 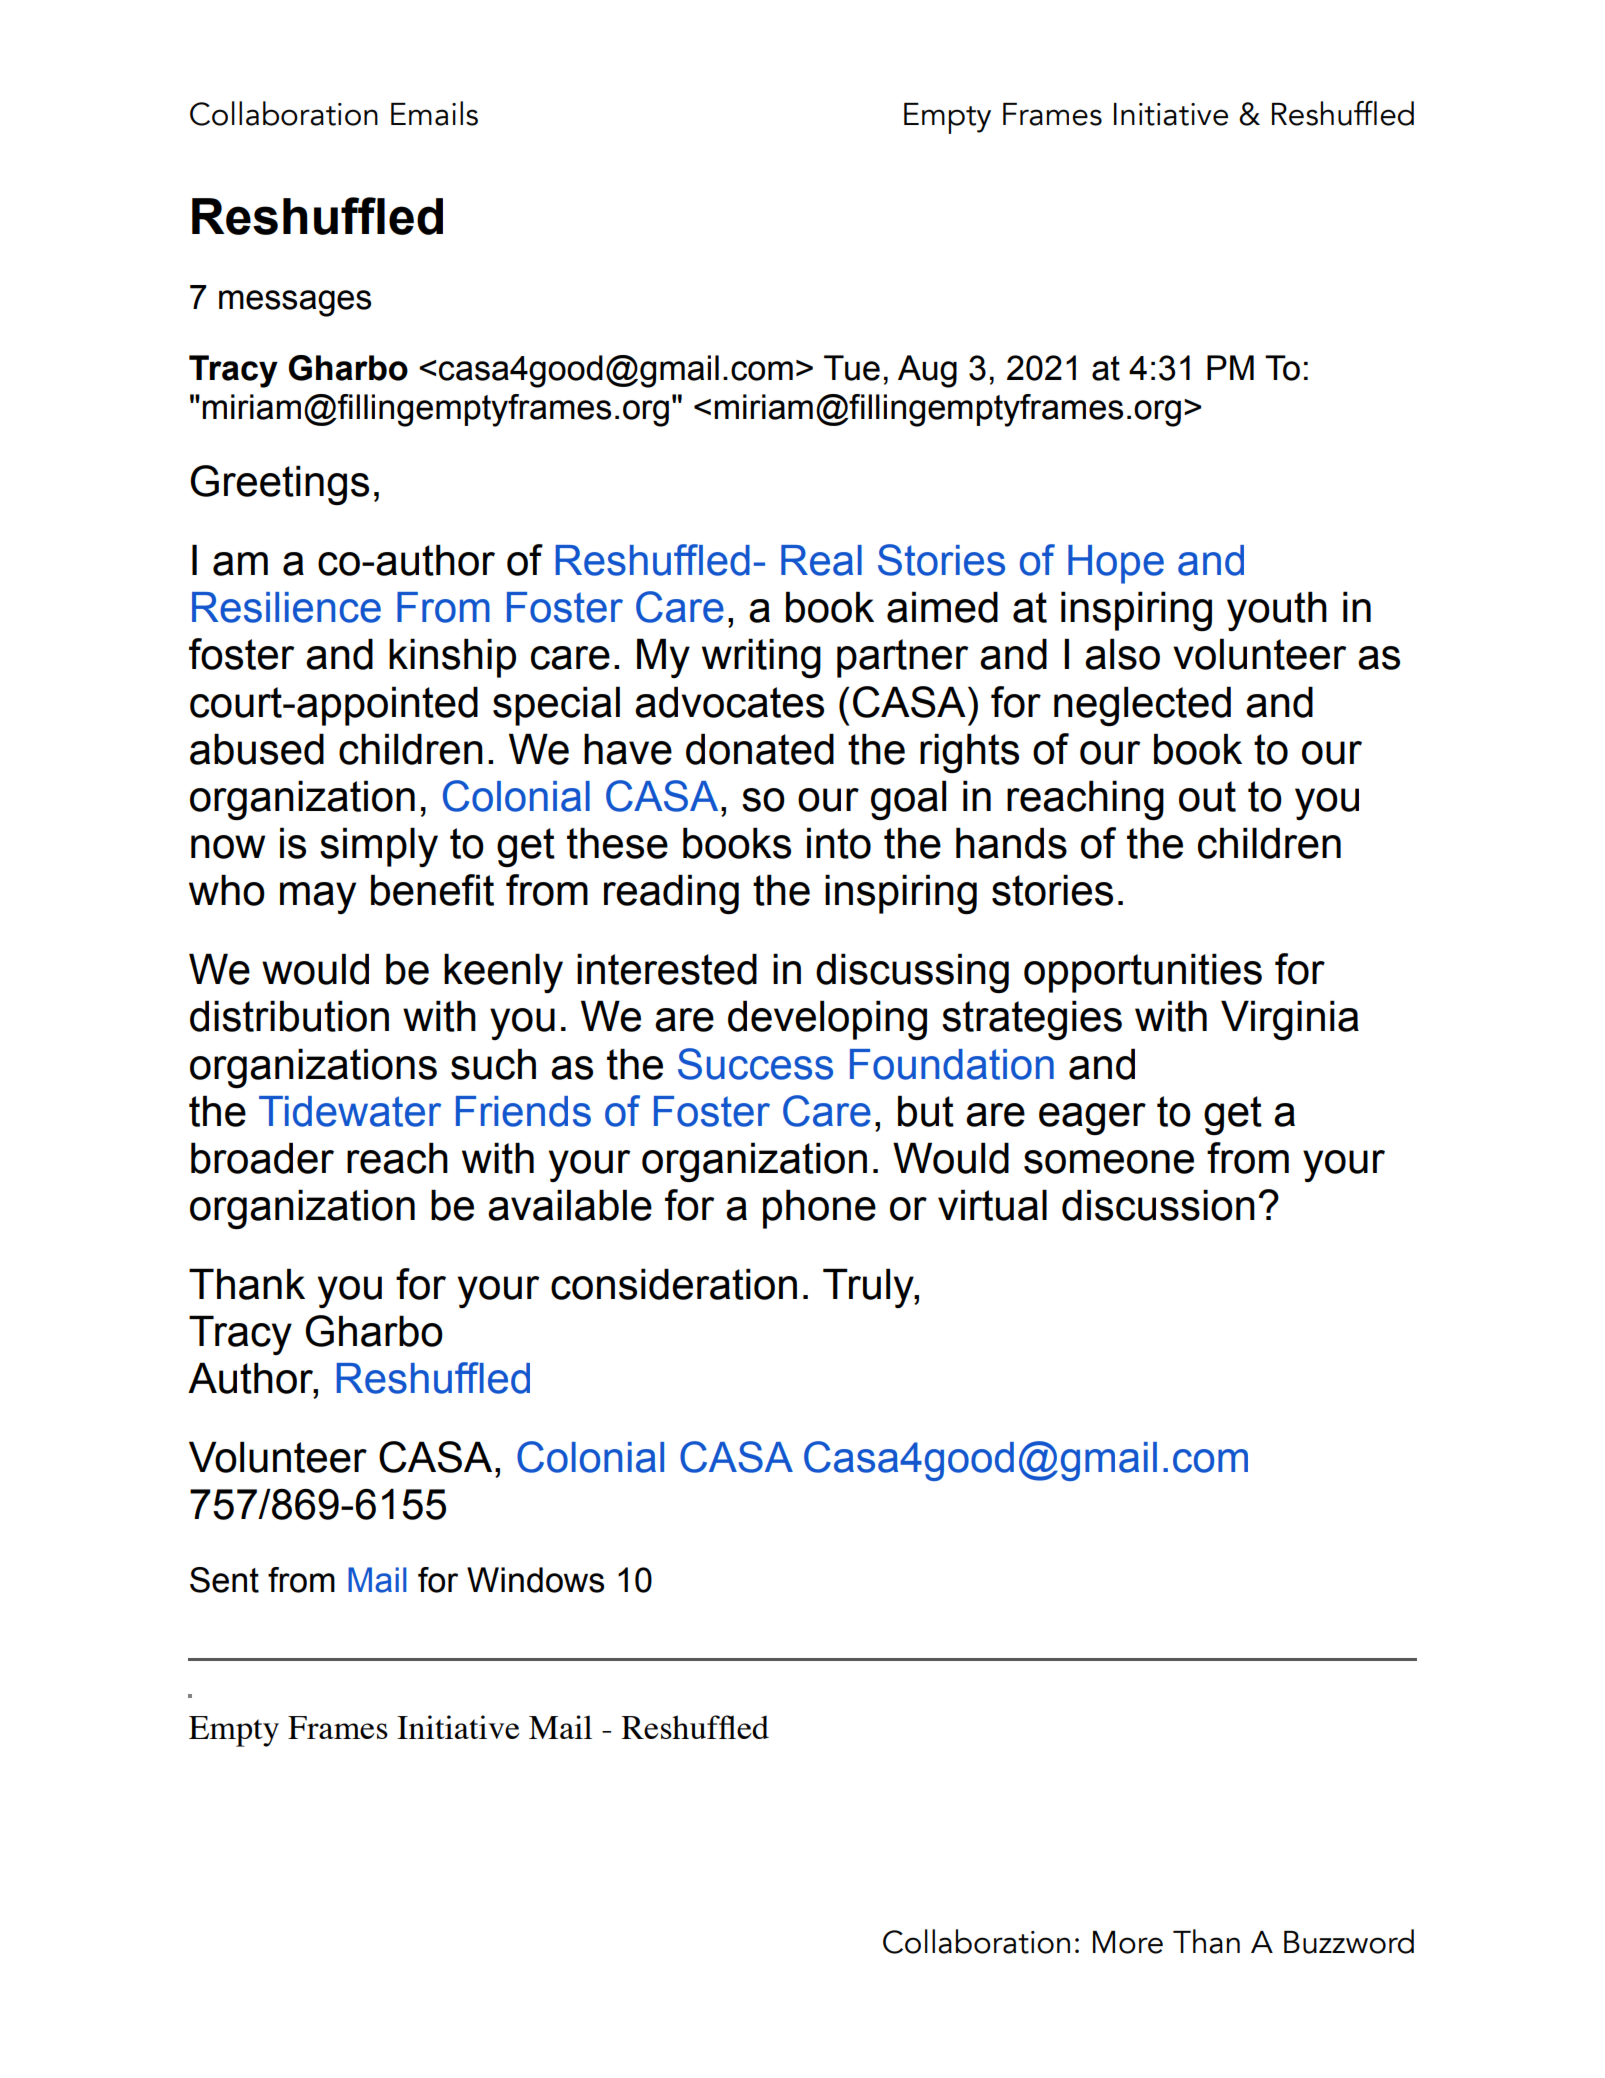 I want to click on More, so click(x=1128, y=1942).
